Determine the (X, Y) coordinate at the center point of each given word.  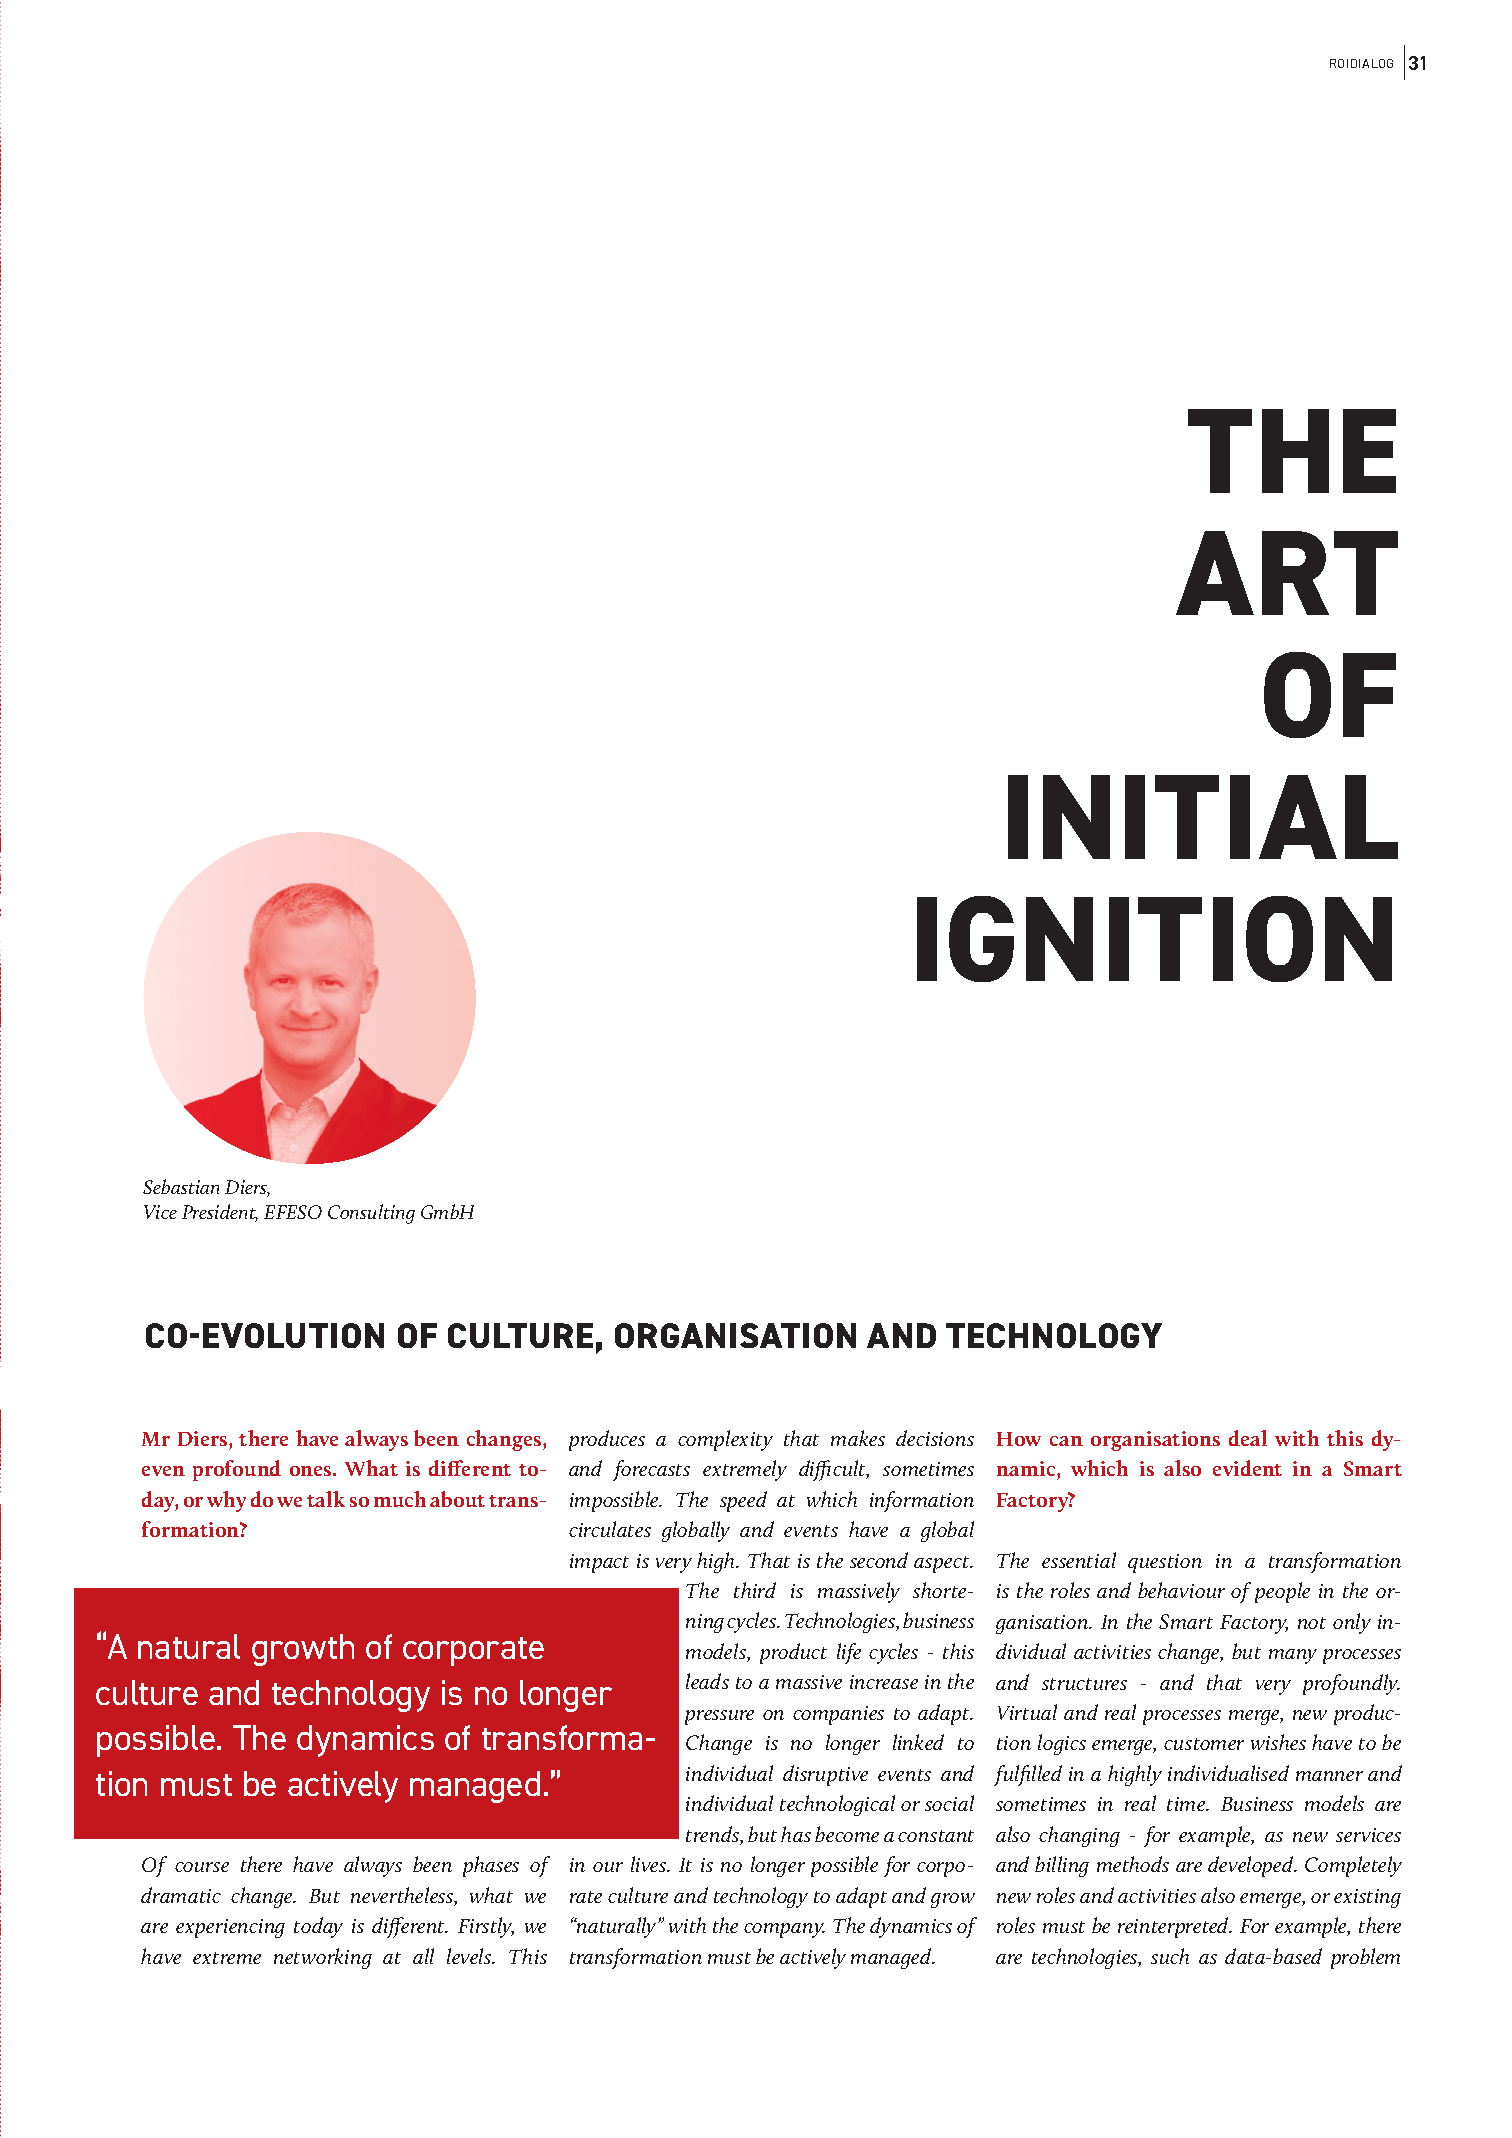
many (1293, 1656)
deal (1248, 1438)
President (220, 1213)
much (400, 1499)
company (784, 1930)
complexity (725, 1440)
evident (1247, 1468)
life (849, 1653)
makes (858, 1438)
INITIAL (1203, 817)
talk (326, 1499)
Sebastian (181, 1186)
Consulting (371, 1214)
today (318, 1927)
